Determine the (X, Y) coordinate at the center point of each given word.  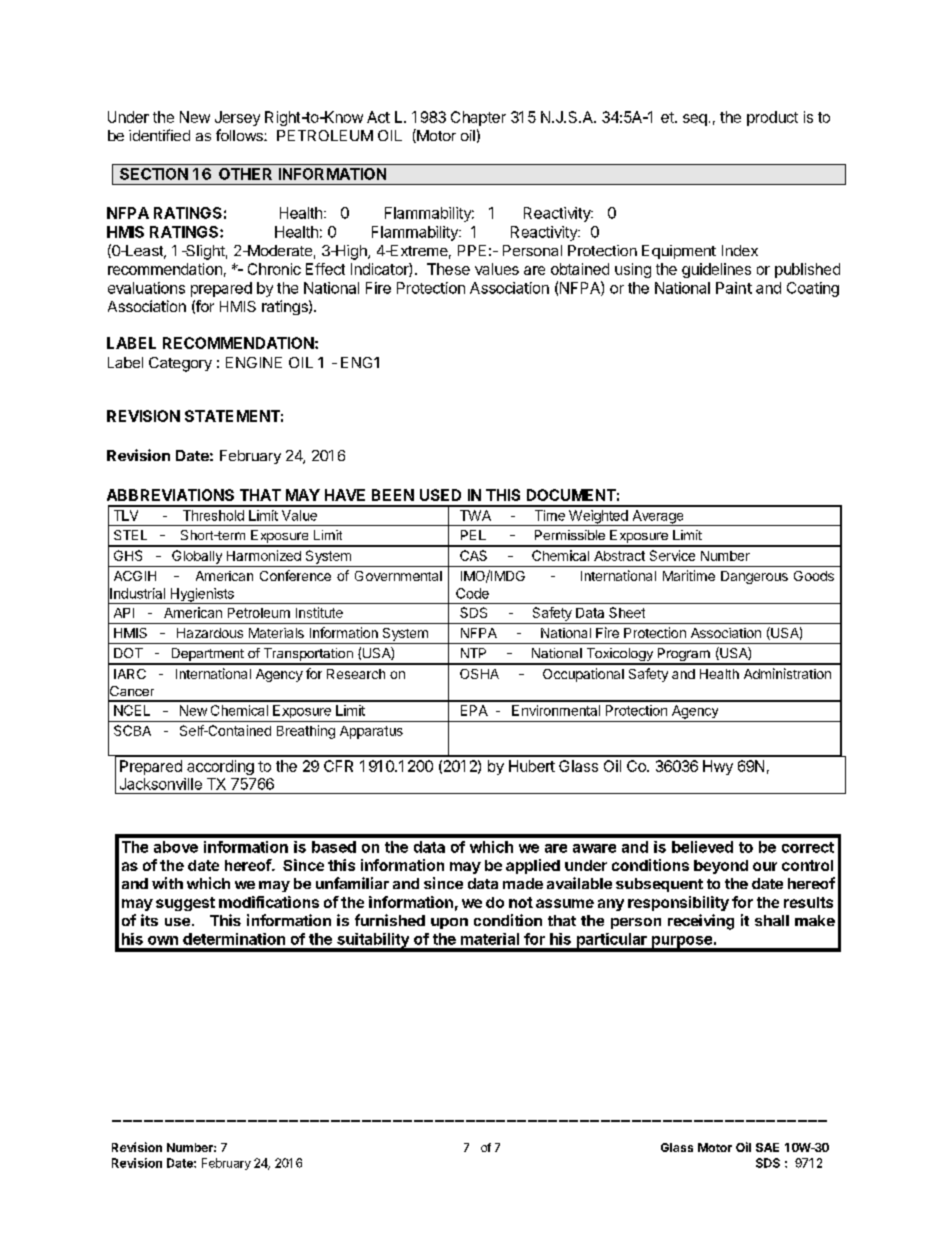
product (772, 118)
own (163, 940)
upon (449, 923)
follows (240, 135)
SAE (767, 1147)
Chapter (478, 118)
